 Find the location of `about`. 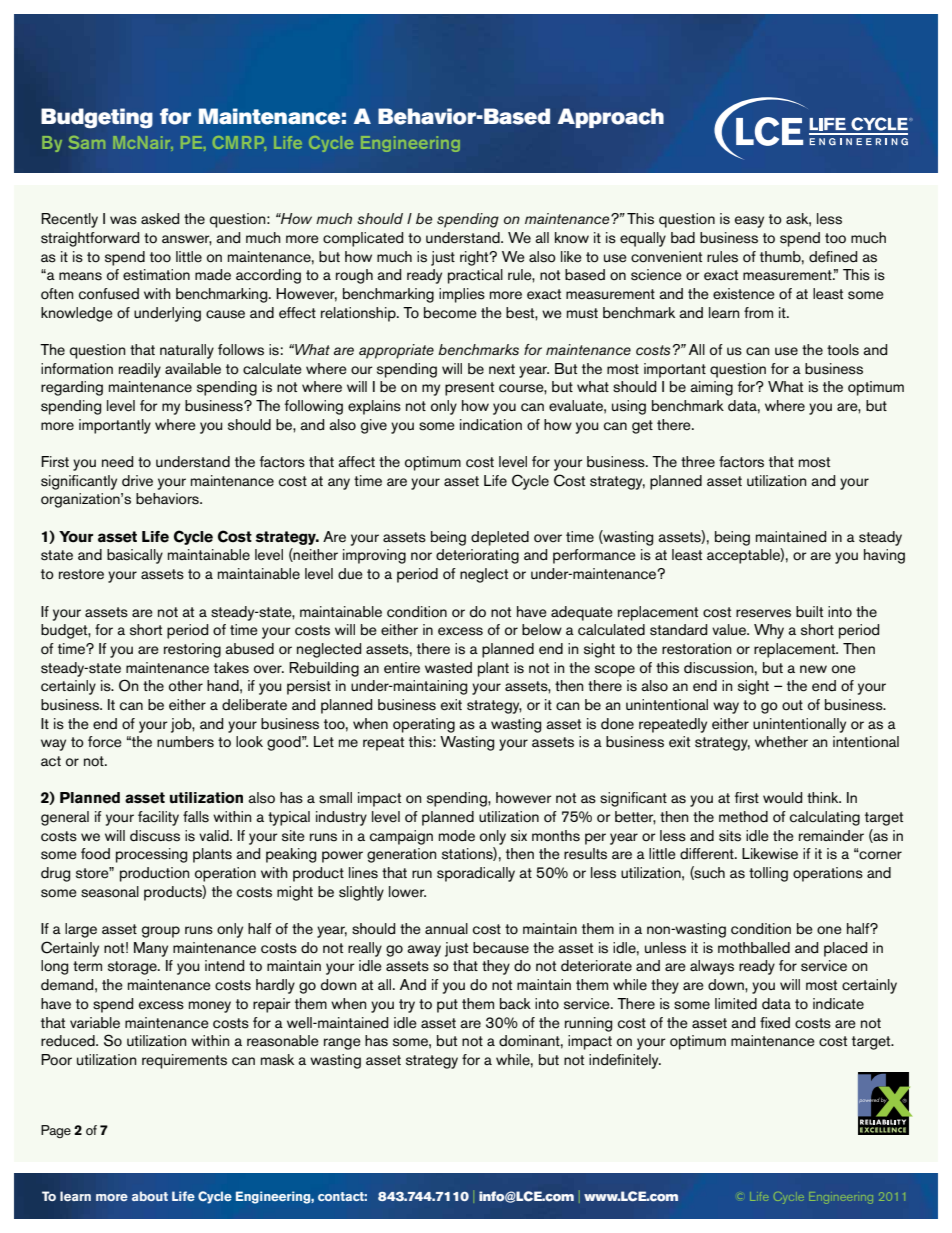

about is located at coordinates (150, 1196).
